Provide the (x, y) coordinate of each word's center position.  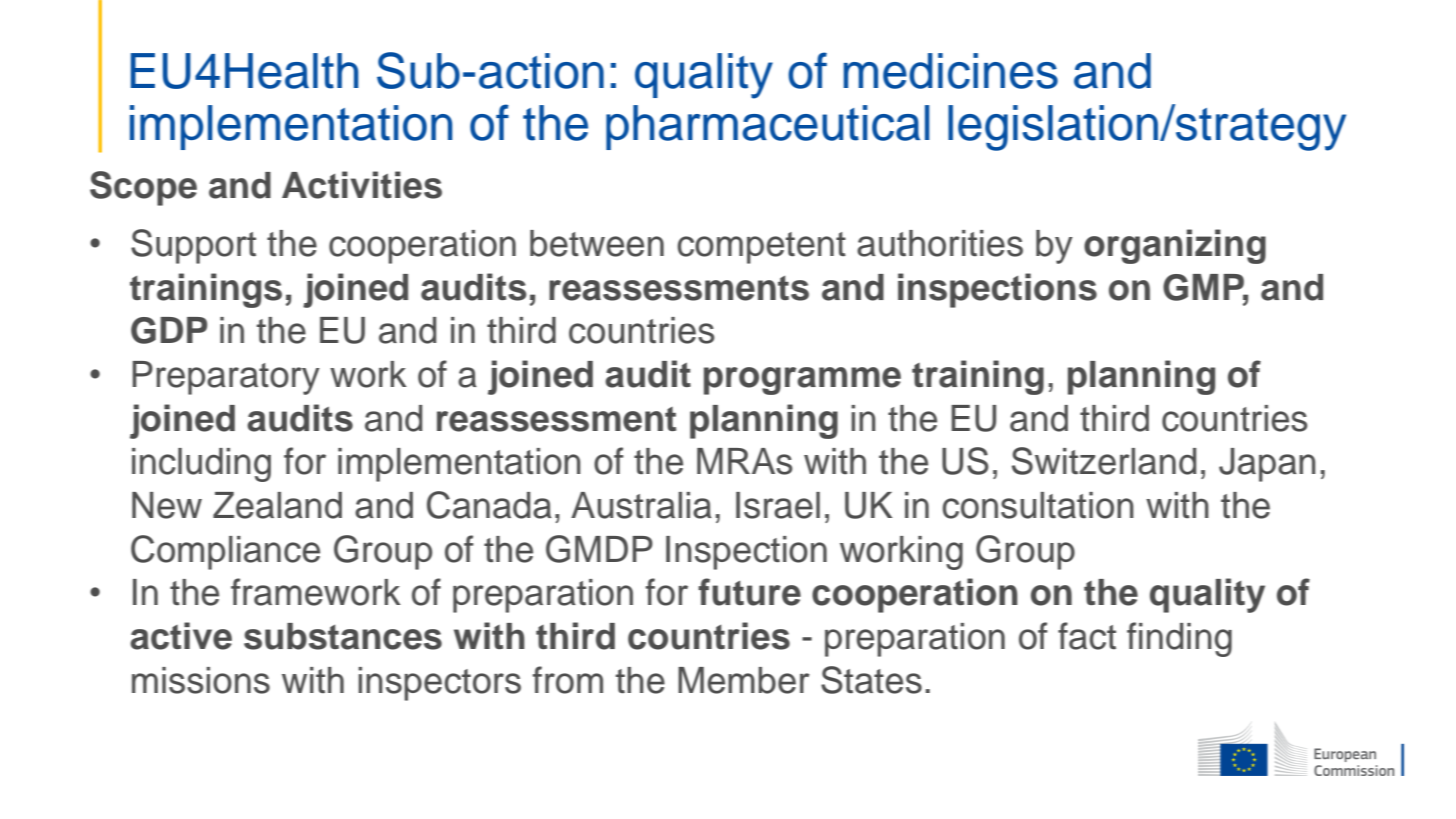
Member (744, 680)
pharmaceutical (768, 127)
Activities (362, 185)
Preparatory (226, 378)
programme (802, 381)
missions (201, 680)
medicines (951, 71)
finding (1179, 639)
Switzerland (1104, 461)
